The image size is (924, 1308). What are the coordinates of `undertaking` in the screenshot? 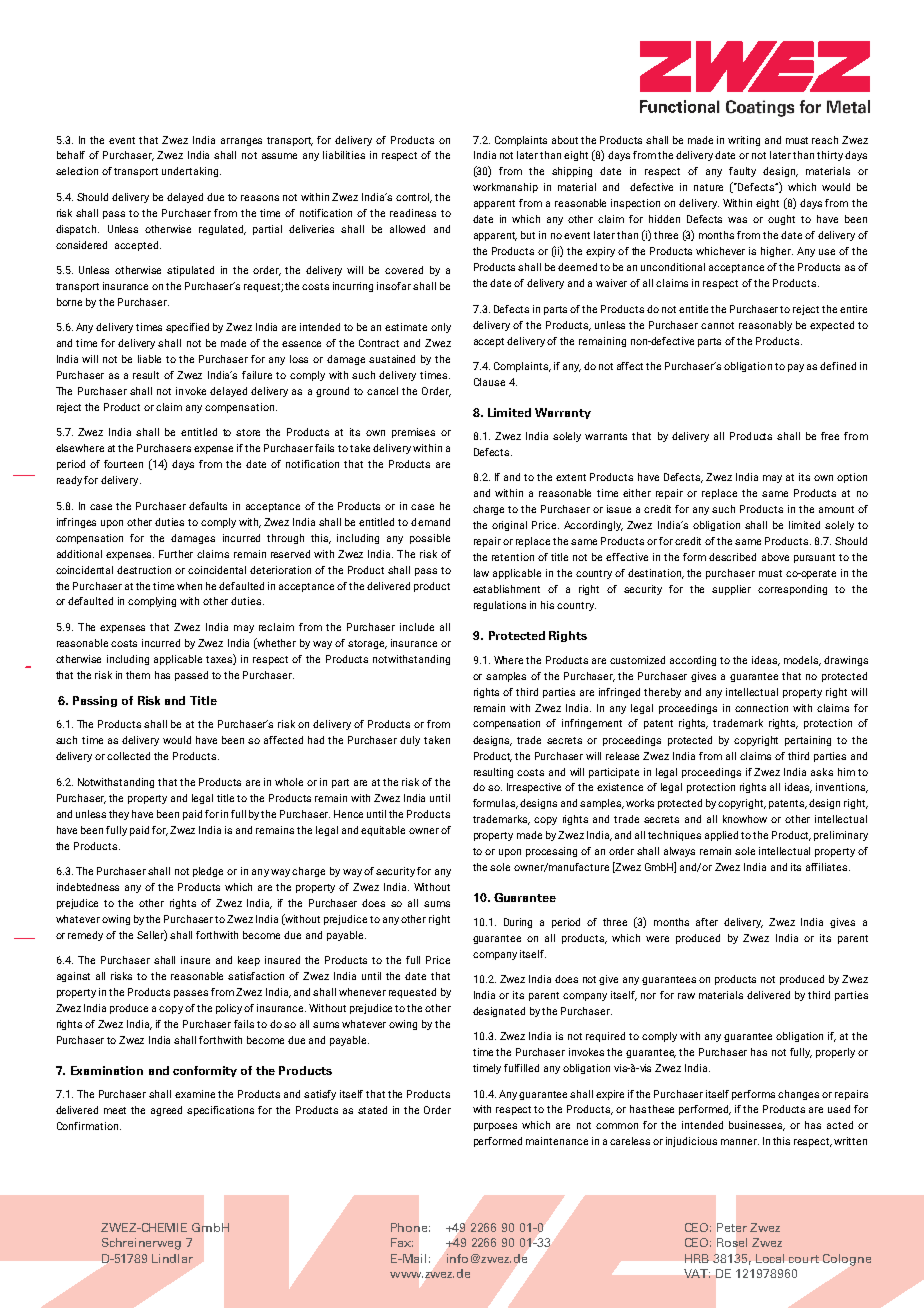 It's located at (191, 172).
